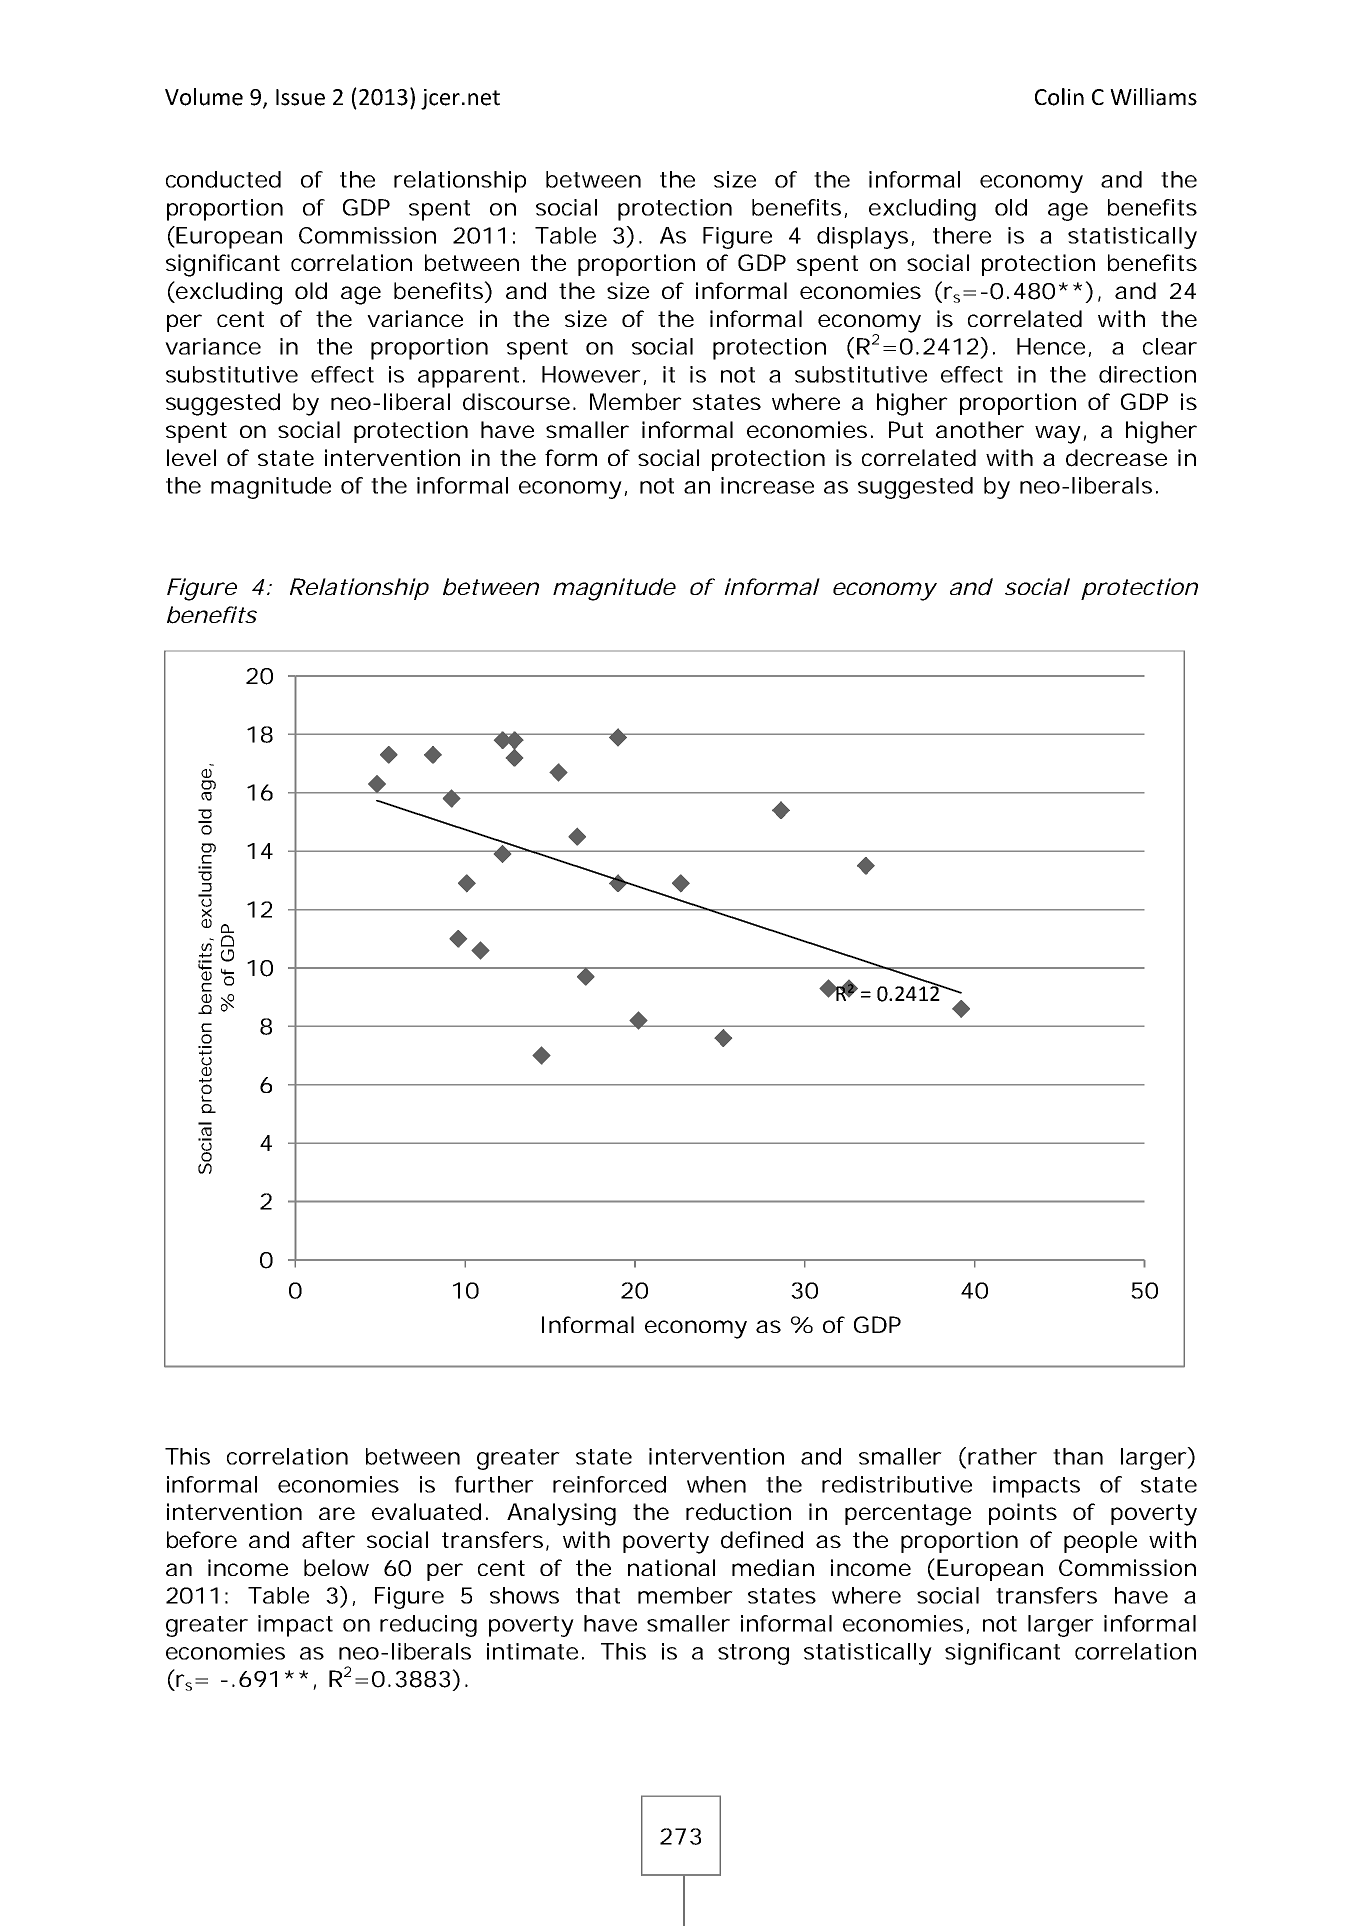 Image resolution: width=1362 pixels, height=1927 pixels. Describe the element at coordinates (300, 97) in the document. I see `Issue` at that location.
